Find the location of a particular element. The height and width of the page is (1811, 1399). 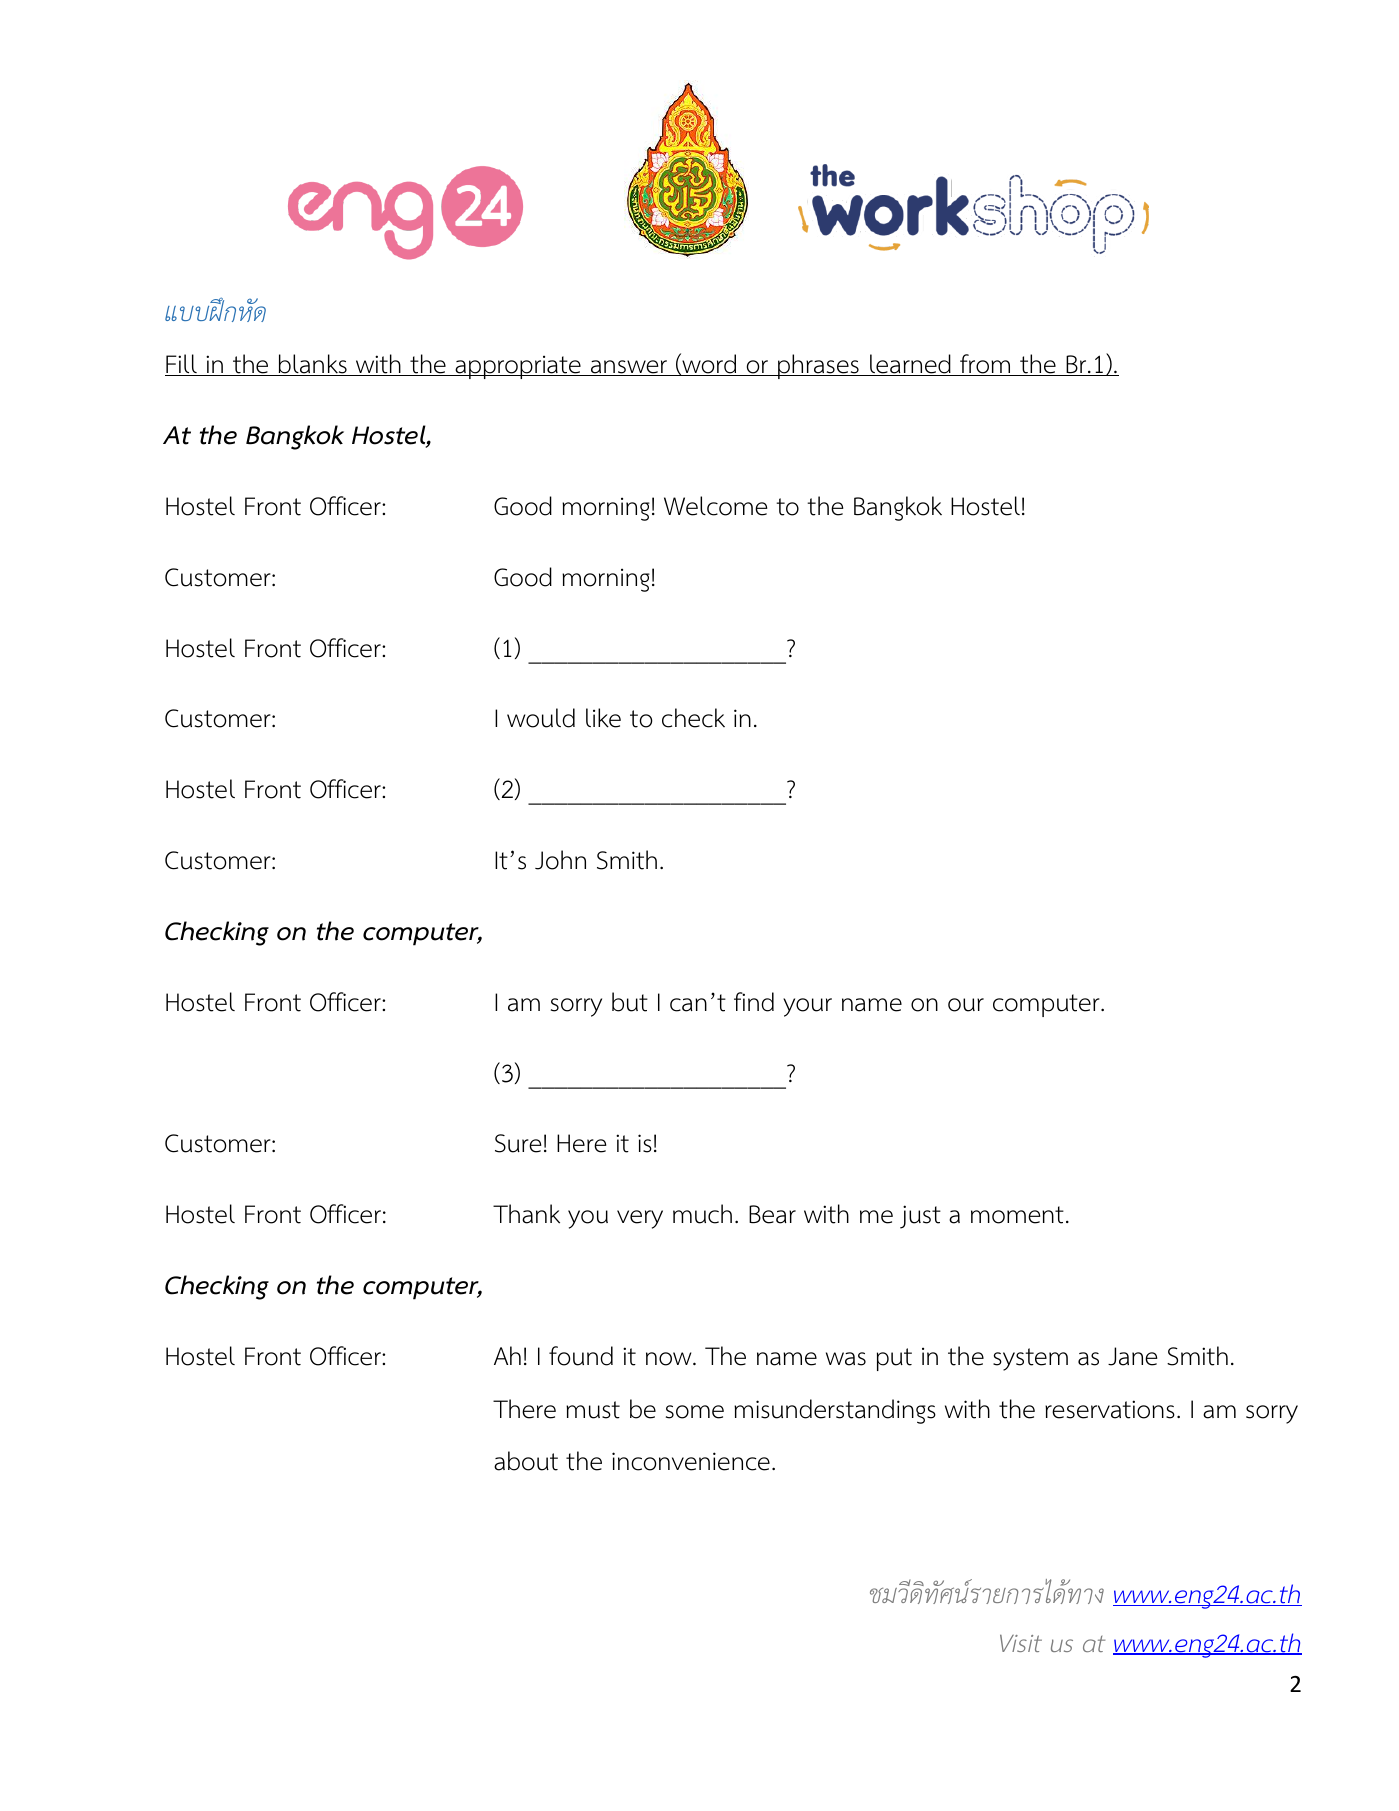

your is located at coordinates (807, 1007).
